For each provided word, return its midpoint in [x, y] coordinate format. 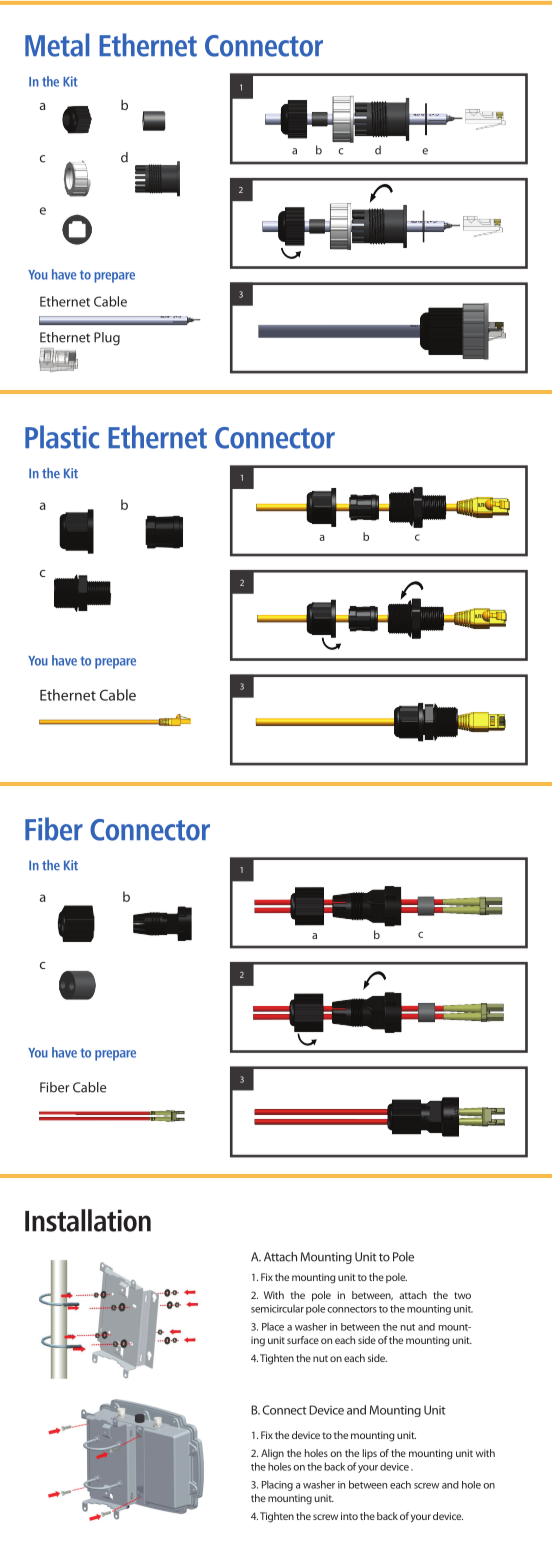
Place [273, 1326]
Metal [57, 45]
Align [272, 1454]
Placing [277, 1485]
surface [303, 1340]
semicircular [277, 1308]
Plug [107, 339]
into [349, 1516]
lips [370, 1454]
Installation [88, 1220]
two [462, 1295]
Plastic [62, 437]
